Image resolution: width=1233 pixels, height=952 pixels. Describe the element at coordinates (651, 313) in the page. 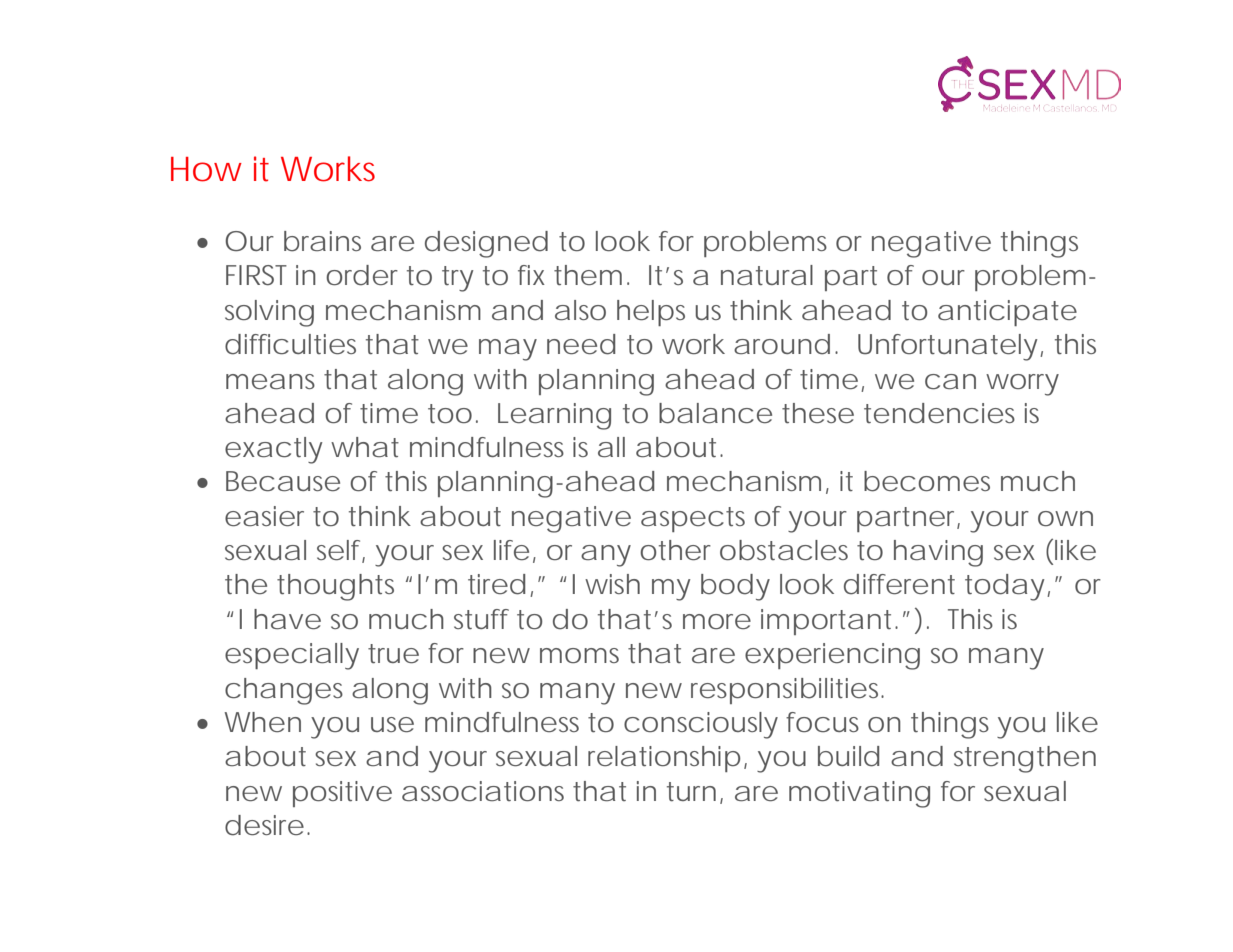

I see `helps` at that location.
